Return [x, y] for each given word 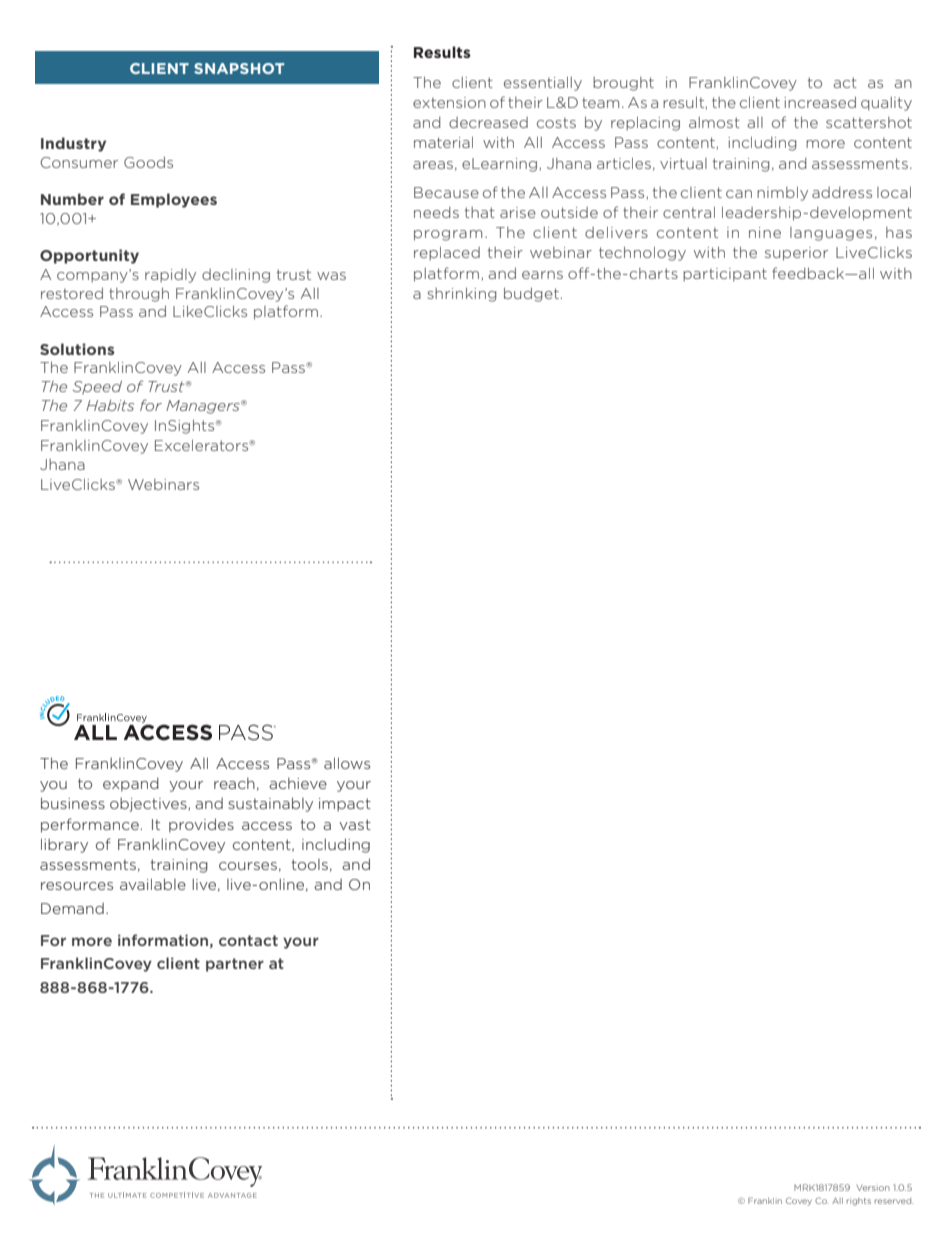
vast [355, 824]
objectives [149, 805]
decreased [488, 122]
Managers [204, 407]
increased [820, 102]
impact [345, 805]
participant [725, 275]
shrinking [462, 295]
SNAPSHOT [239, 68]
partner [235, 965]
